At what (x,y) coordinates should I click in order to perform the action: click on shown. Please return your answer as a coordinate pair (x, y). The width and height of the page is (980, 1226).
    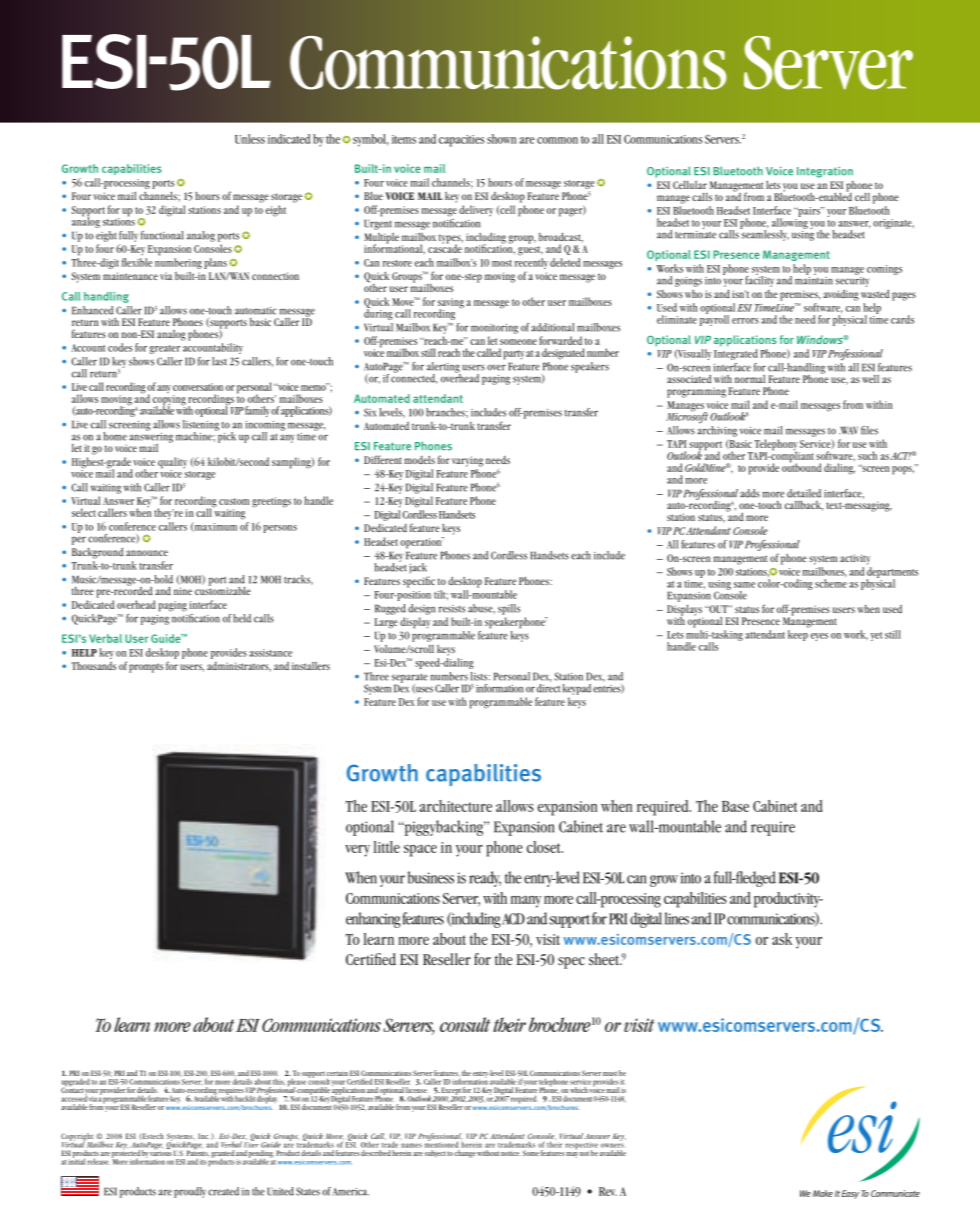
    Looking at the image, I should click on (501, 139).
